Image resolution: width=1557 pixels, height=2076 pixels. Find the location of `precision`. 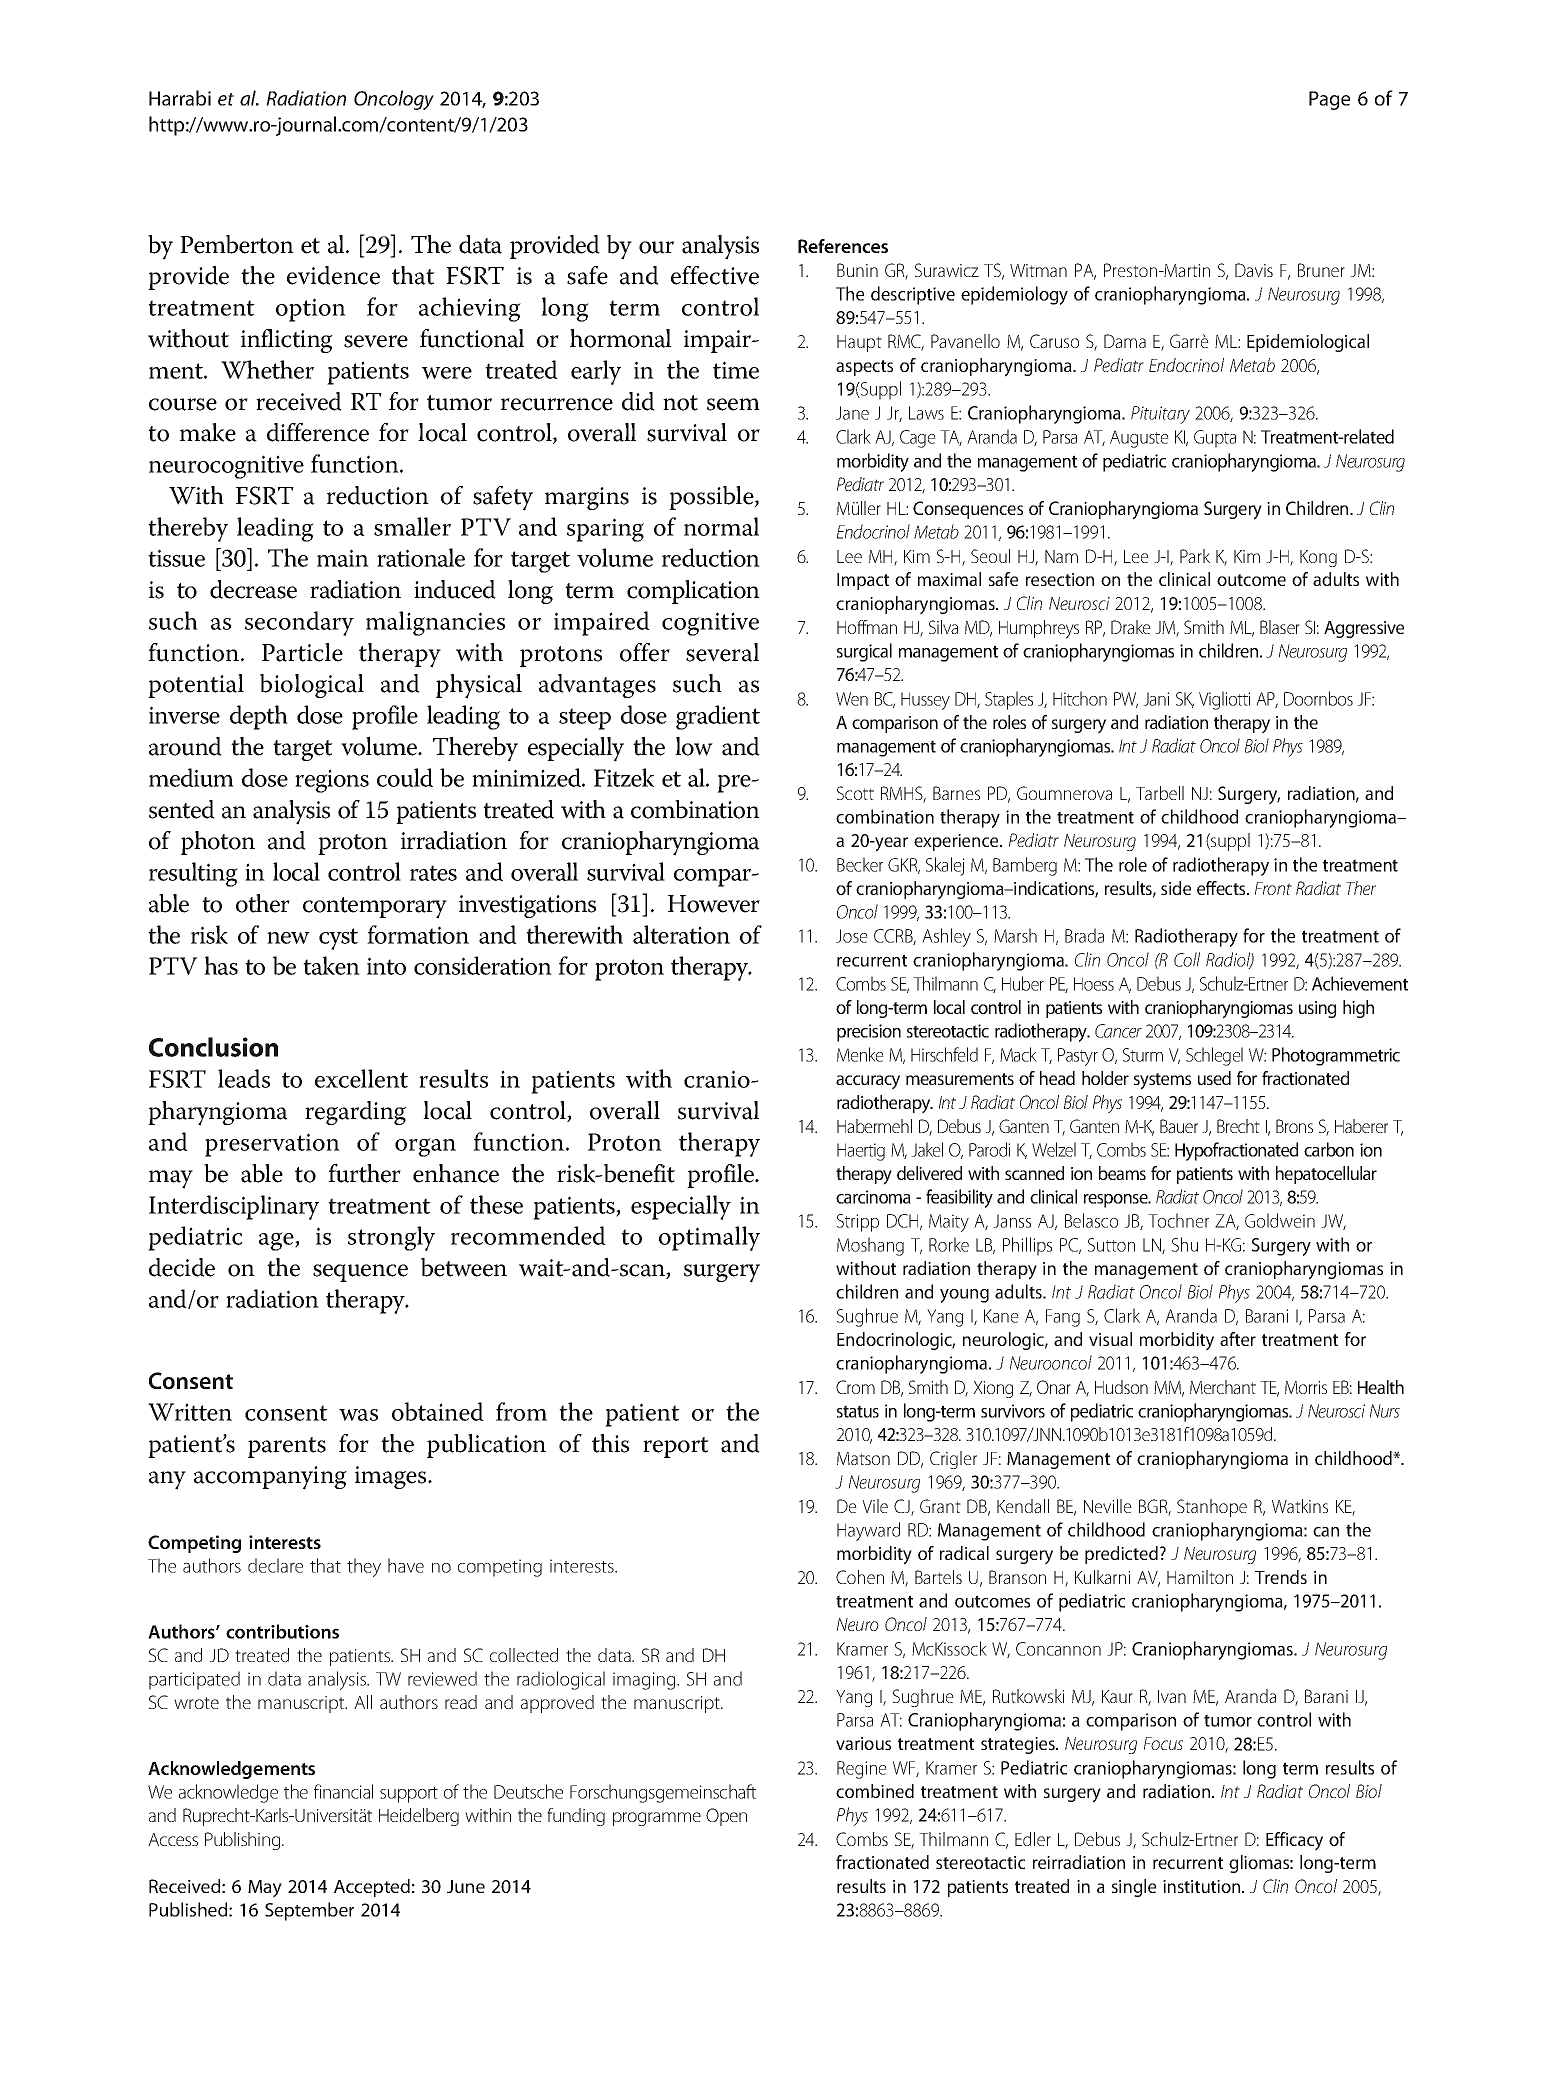

precision is located at coordinates (869, 1033).
